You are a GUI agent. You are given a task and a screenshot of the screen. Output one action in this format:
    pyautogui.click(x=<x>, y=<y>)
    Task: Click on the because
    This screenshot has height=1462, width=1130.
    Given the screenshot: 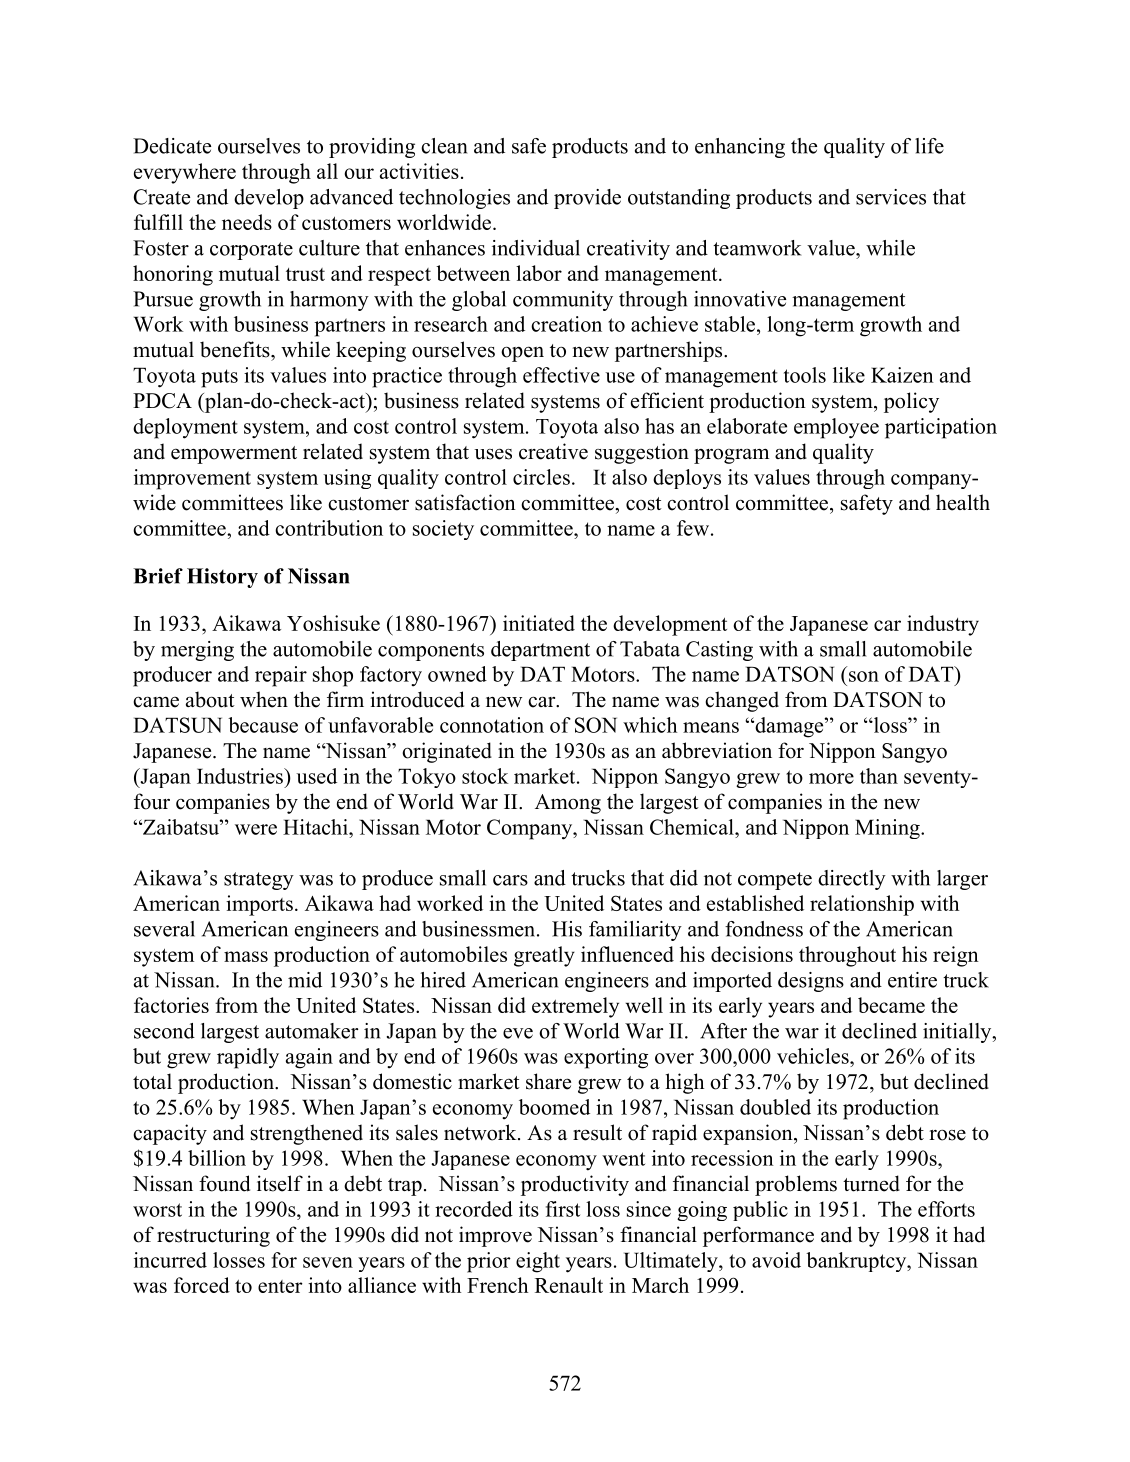 What is the action you would take?
    pyautogui.click(x=263, y=725)
